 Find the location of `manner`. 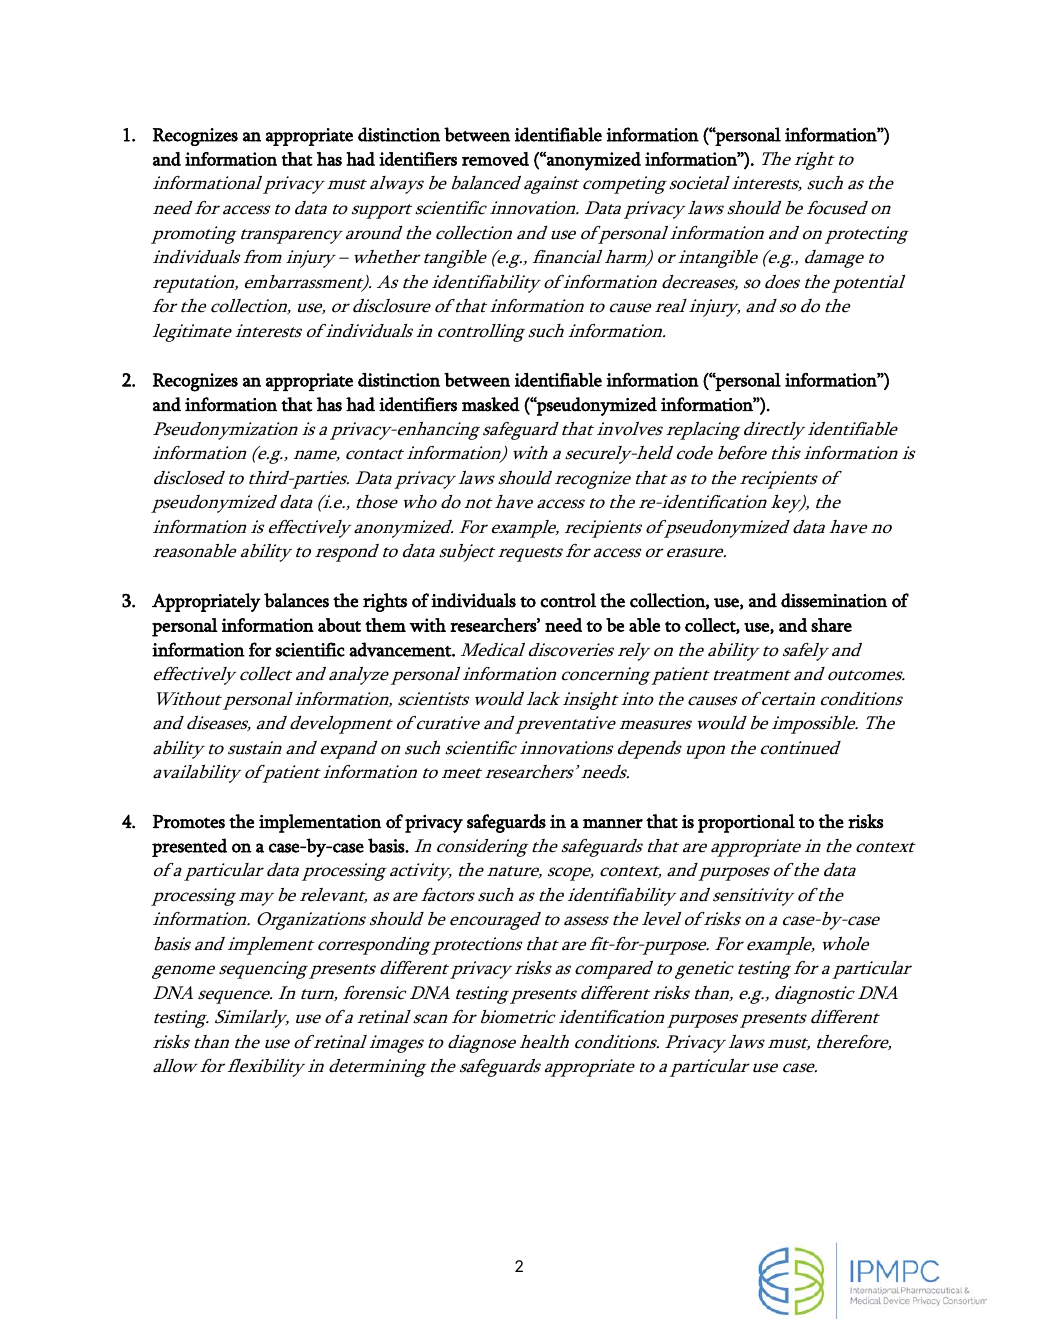

manner is located at coordinates (613, 824).
